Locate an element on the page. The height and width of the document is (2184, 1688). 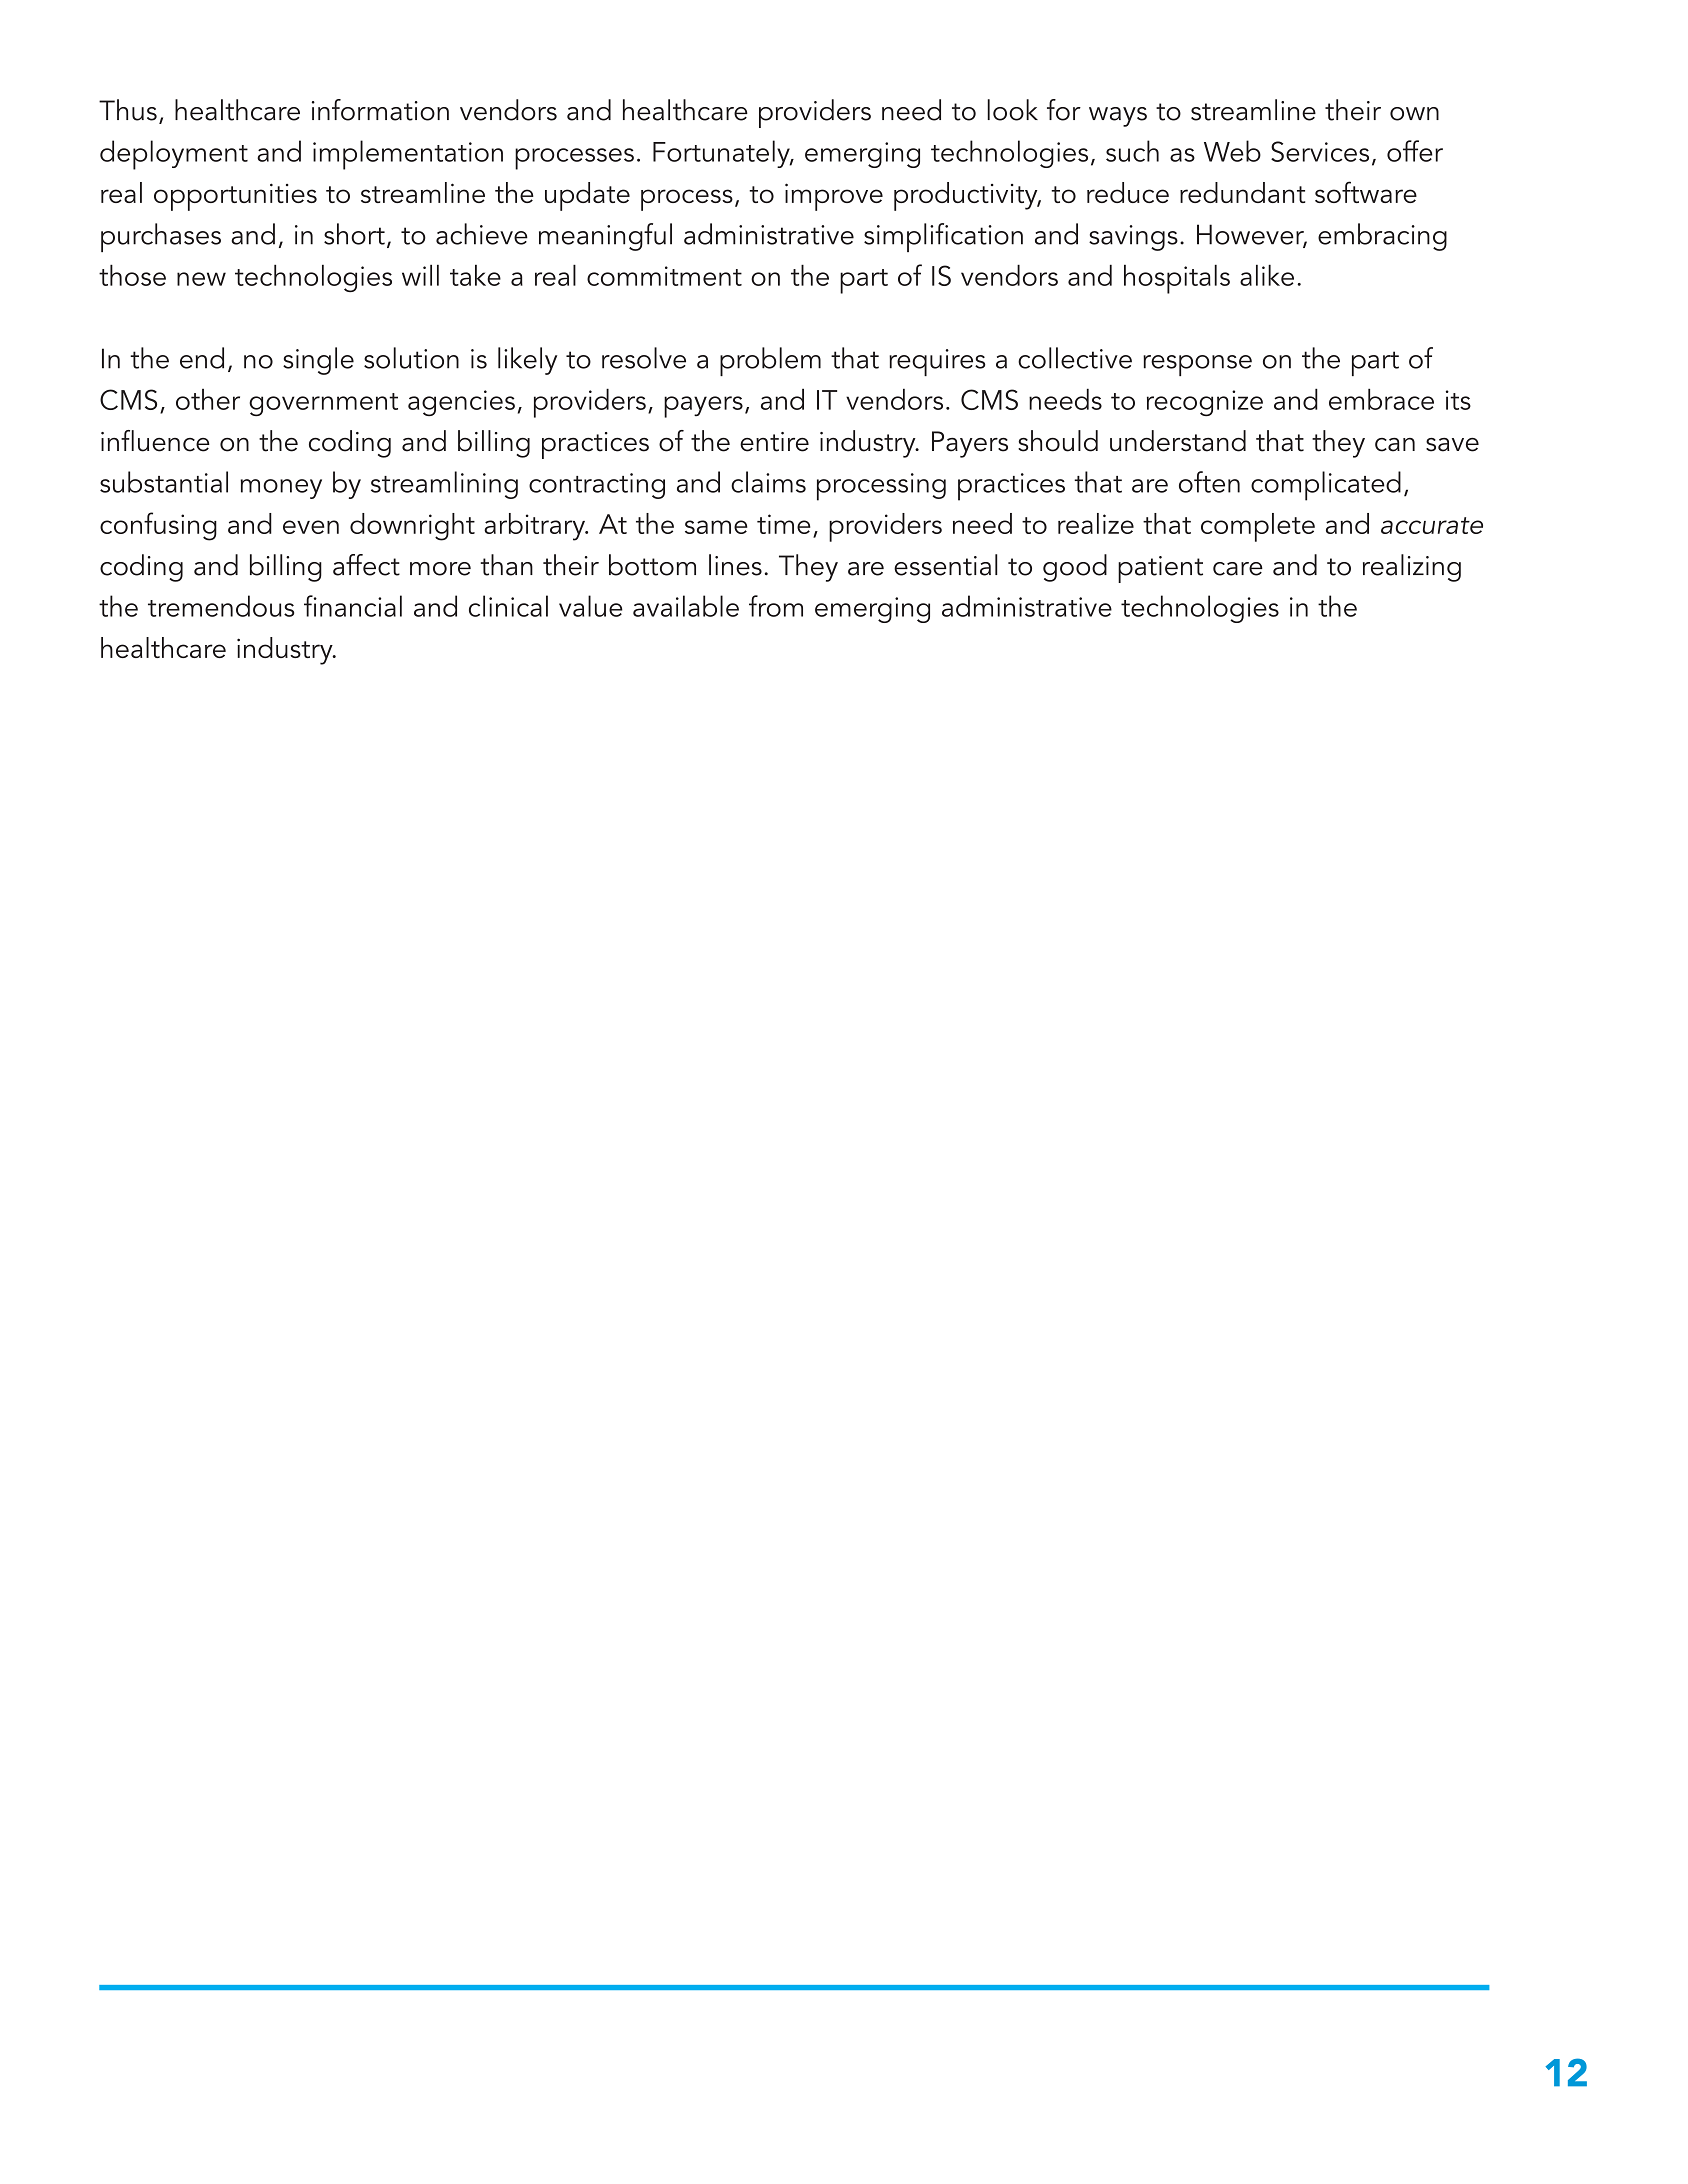
patient is located at coordinates (1160, 569).
